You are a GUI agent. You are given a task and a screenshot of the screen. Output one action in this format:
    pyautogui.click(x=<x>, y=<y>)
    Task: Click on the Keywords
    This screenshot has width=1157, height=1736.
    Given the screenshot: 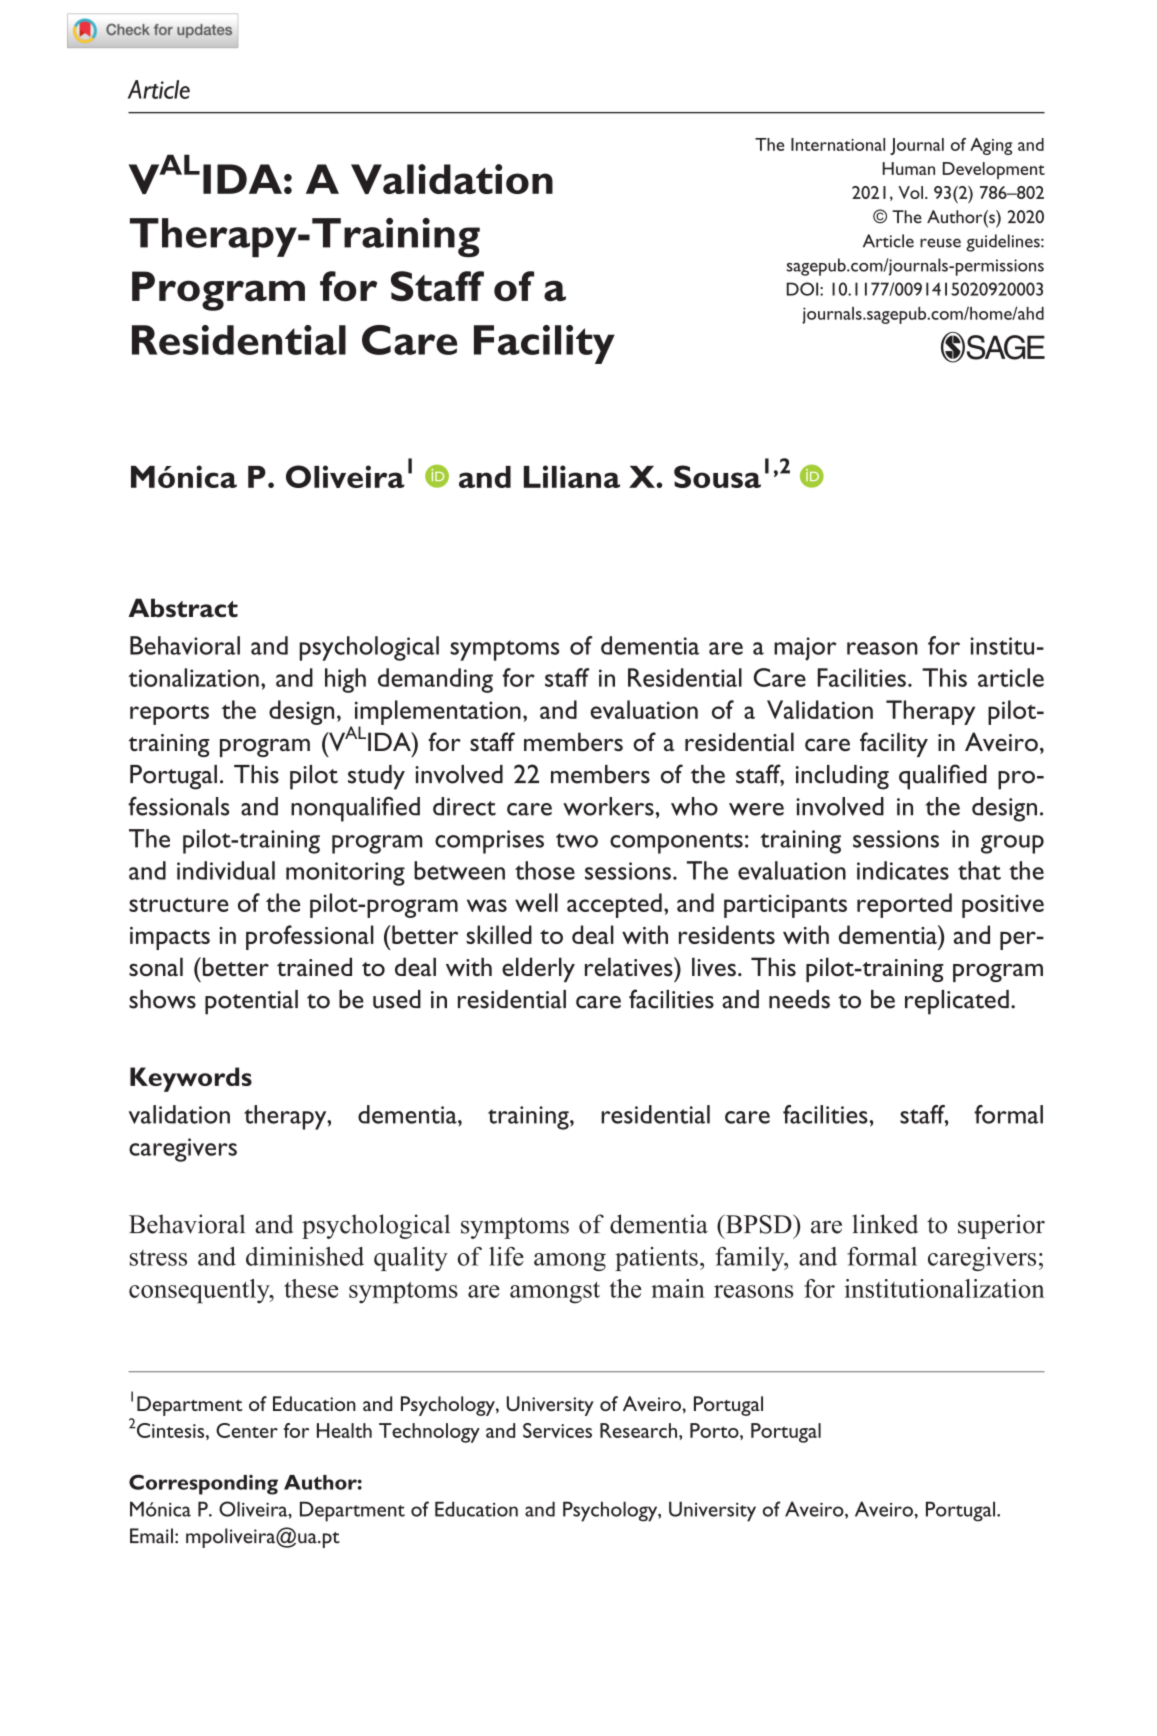 What is the action you would take?
    pyautogui.click(x=191, y=1079)
